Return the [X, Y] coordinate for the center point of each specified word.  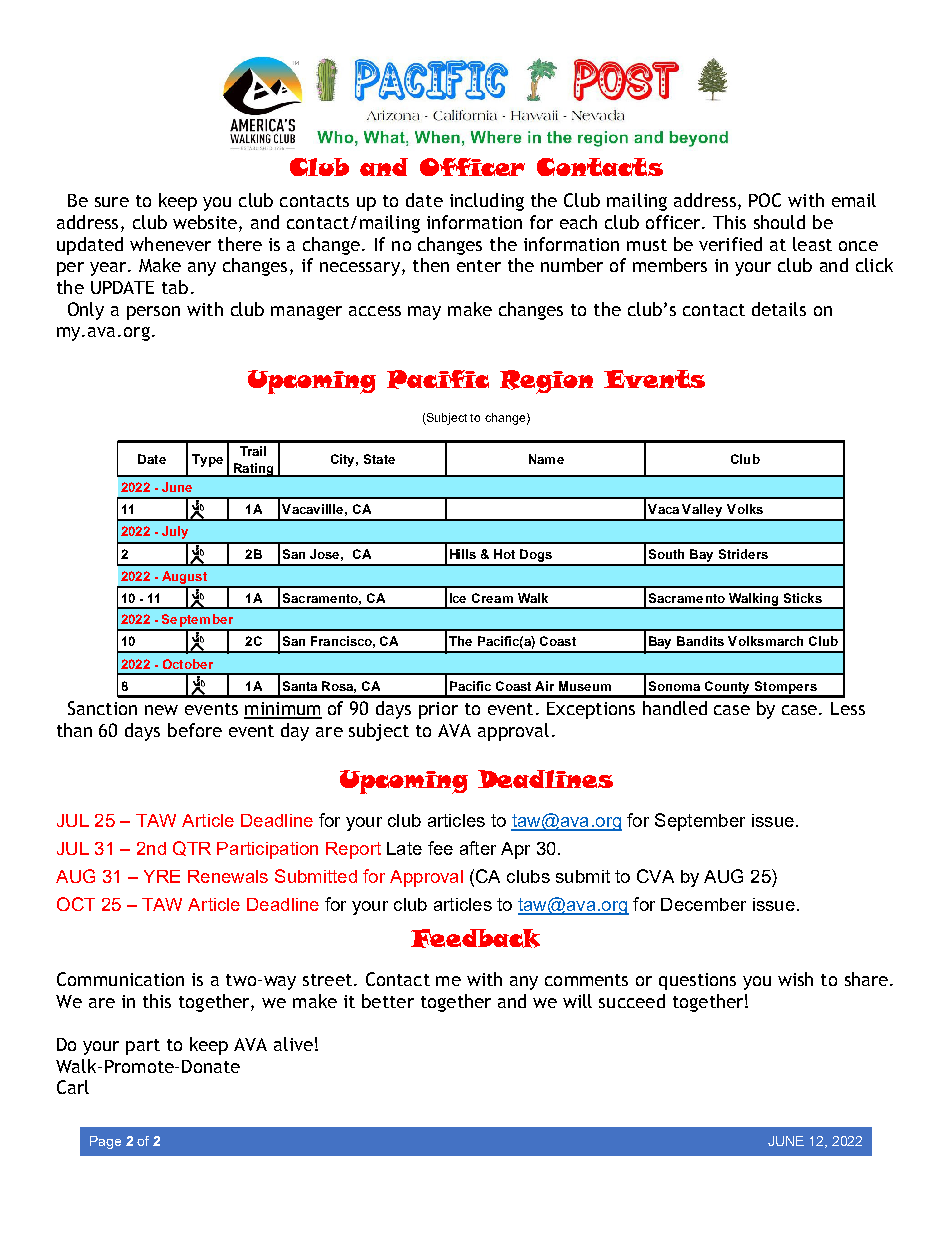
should [779, 222]
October [188, 664]
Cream [492, 598]
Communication [120, 979]
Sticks [803, 598]
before [195, 730]
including [487, 202]
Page [105, 1142]
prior [438, 710]
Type [207, 460]
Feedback [475, 938]
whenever [170, 244]
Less [848, 708]
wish [795, 979]
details [779, 309]
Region [546, 382]
